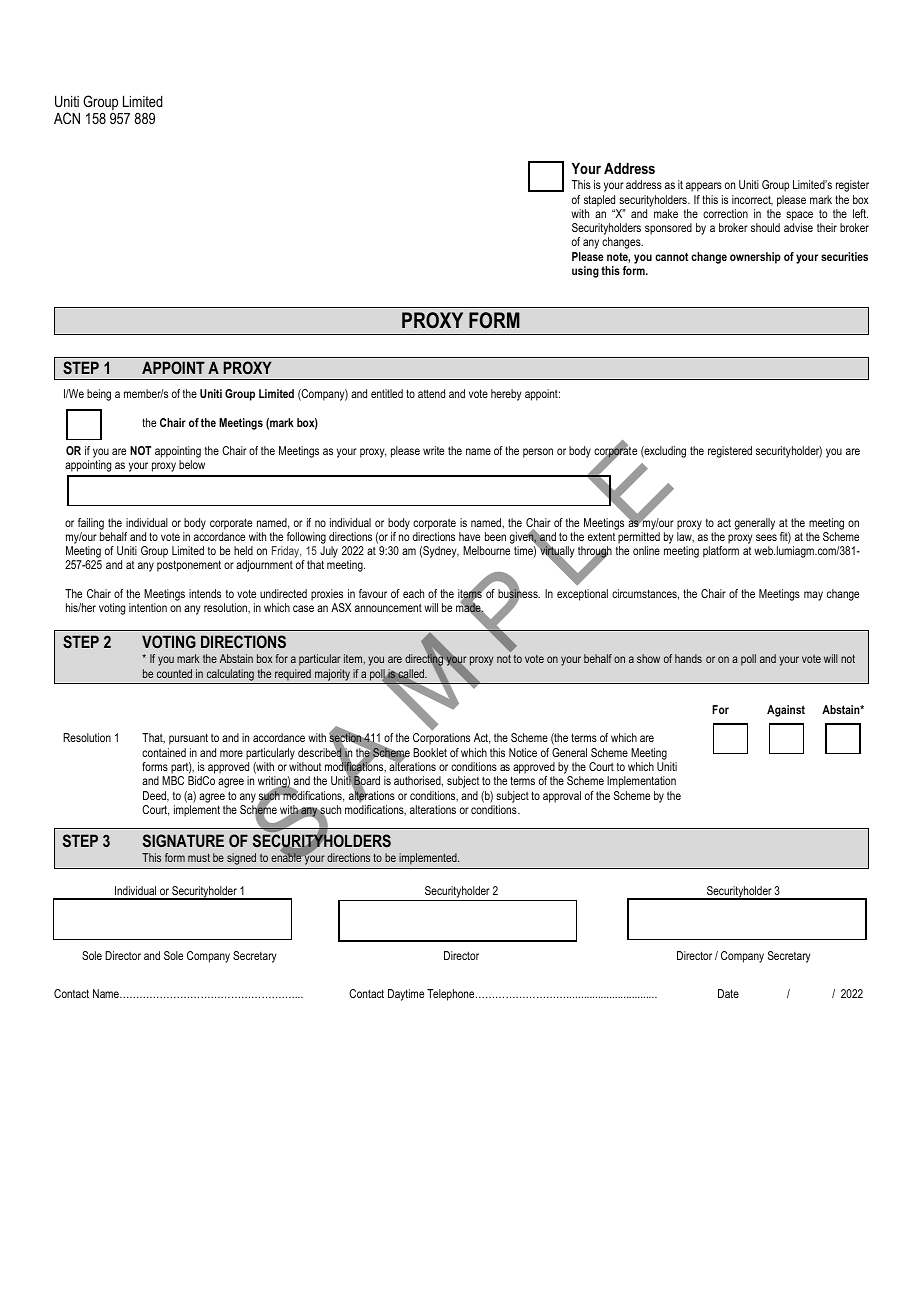  What do you see at coordinates (704, 187) in the image?
I see `appears` at bounding box center [704, 187].
